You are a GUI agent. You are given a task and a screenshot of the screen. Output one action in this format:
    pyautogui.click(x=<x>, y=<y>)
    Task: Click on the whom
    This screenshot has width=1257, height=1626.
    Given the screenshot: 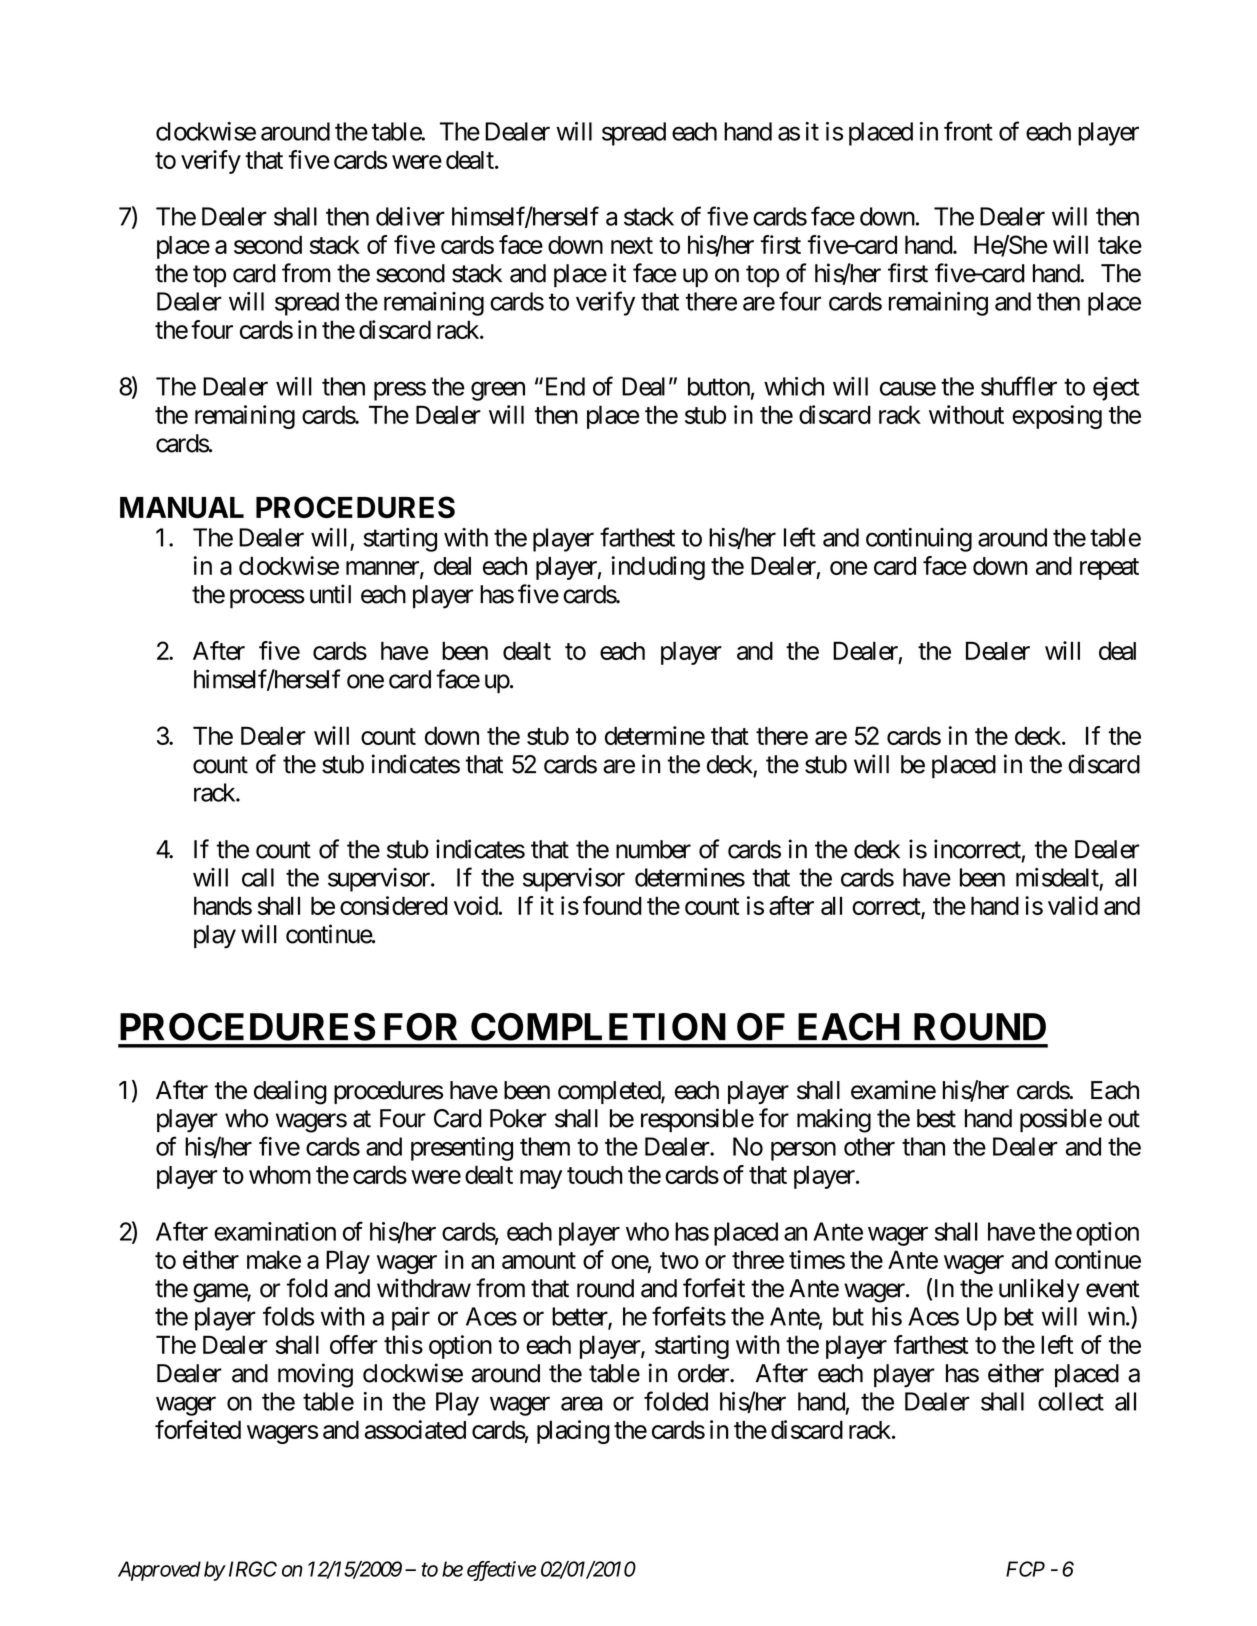 What is the action you would take?
    pyautogui.click(x=280, y=1174)
